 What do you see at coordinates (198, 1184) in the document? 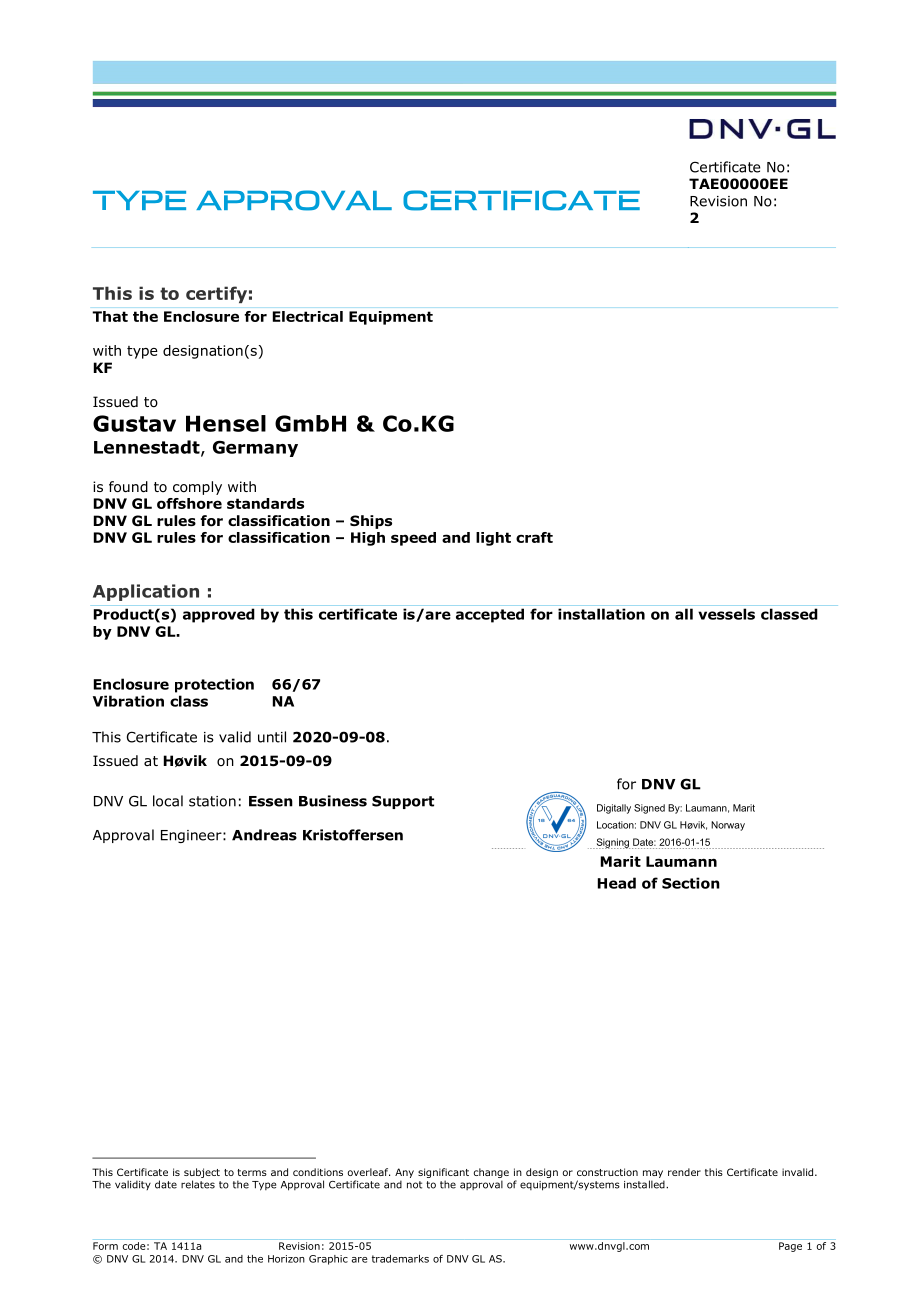
I see `relates` at bounding box center [198, 1184].
